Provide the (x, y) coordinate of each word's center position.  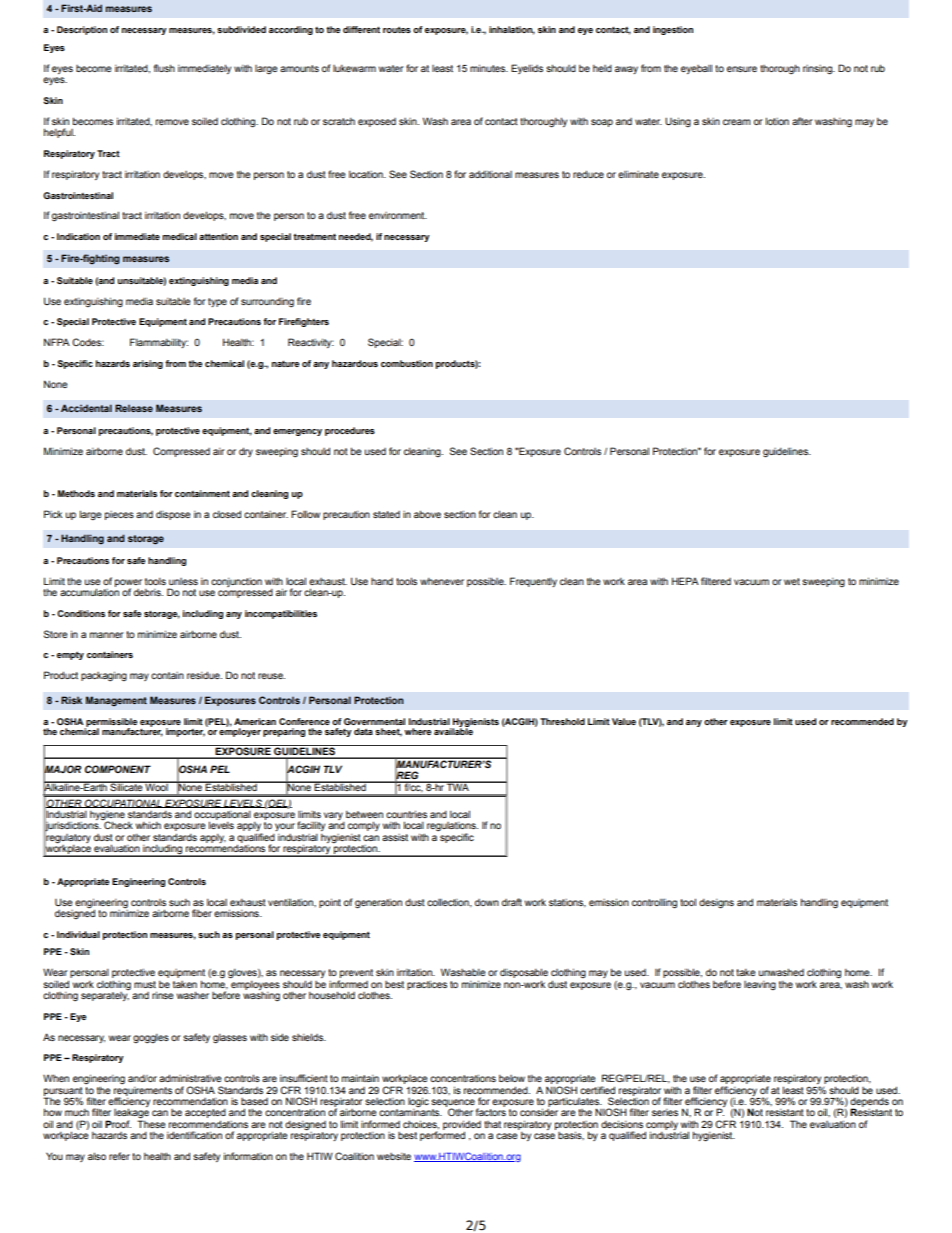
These (151, 1123)
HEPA (685, 581)
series (665, 1112)
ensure (742, 69)
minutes (489, 68)
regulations (452, 828)
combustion (407, 363)
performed (442, 1135)
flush (164, 68)
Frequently (533, 582)
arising (148, 364)
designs (716, 904)
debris (148, 592)
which (148, 825)
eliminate (638, 174)
